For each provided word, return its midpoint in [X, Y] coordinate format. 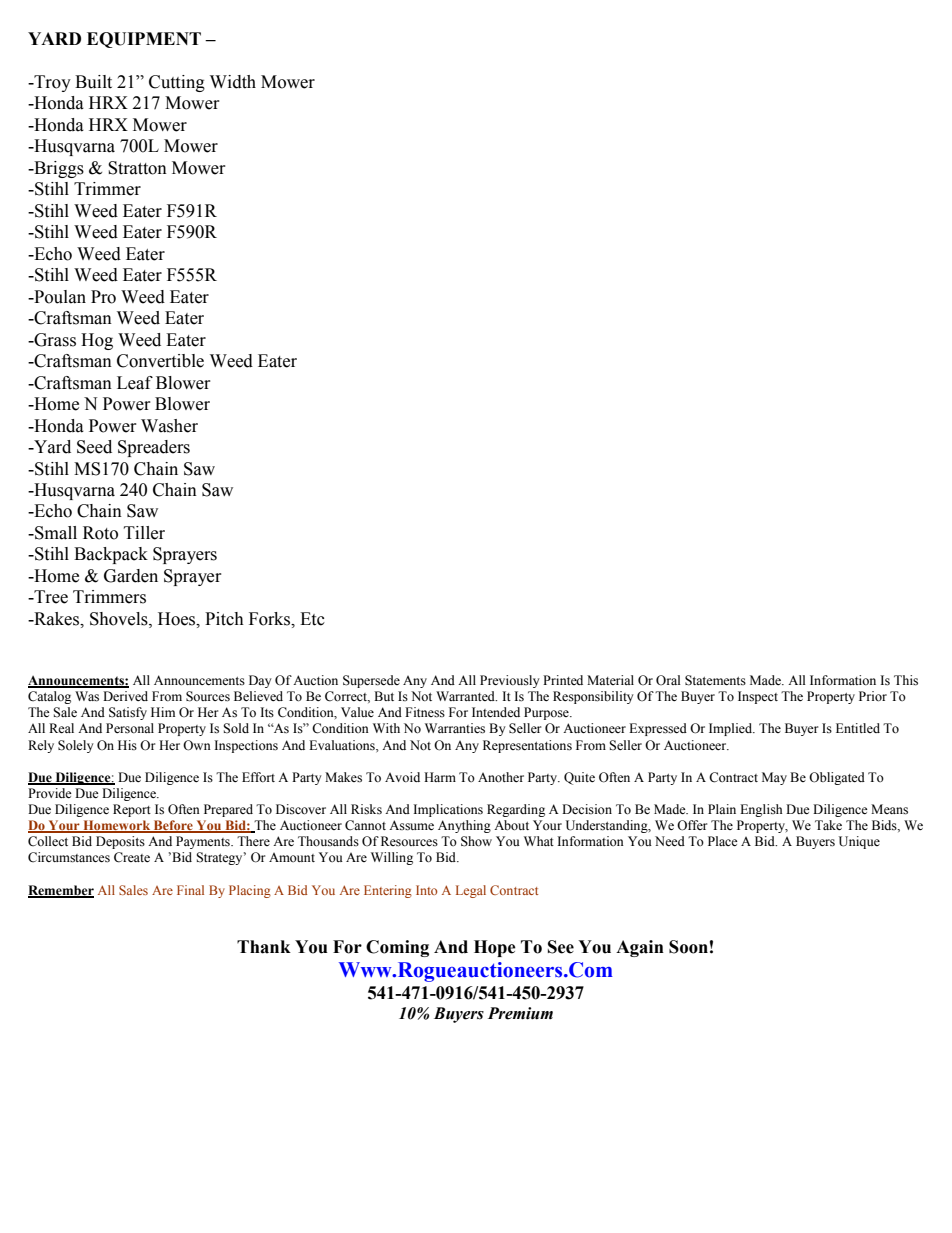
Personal [130, 728]
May [774, 778]
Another [501, 777]
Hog [97, 341]
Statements [715, 680]
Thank [264, 947]
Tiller [144, 533]
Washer [169, 426]
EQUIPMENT [144, 40]
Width [233, 82]
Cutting [177, 83]
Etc [312, 619]
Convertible [160, 361]
